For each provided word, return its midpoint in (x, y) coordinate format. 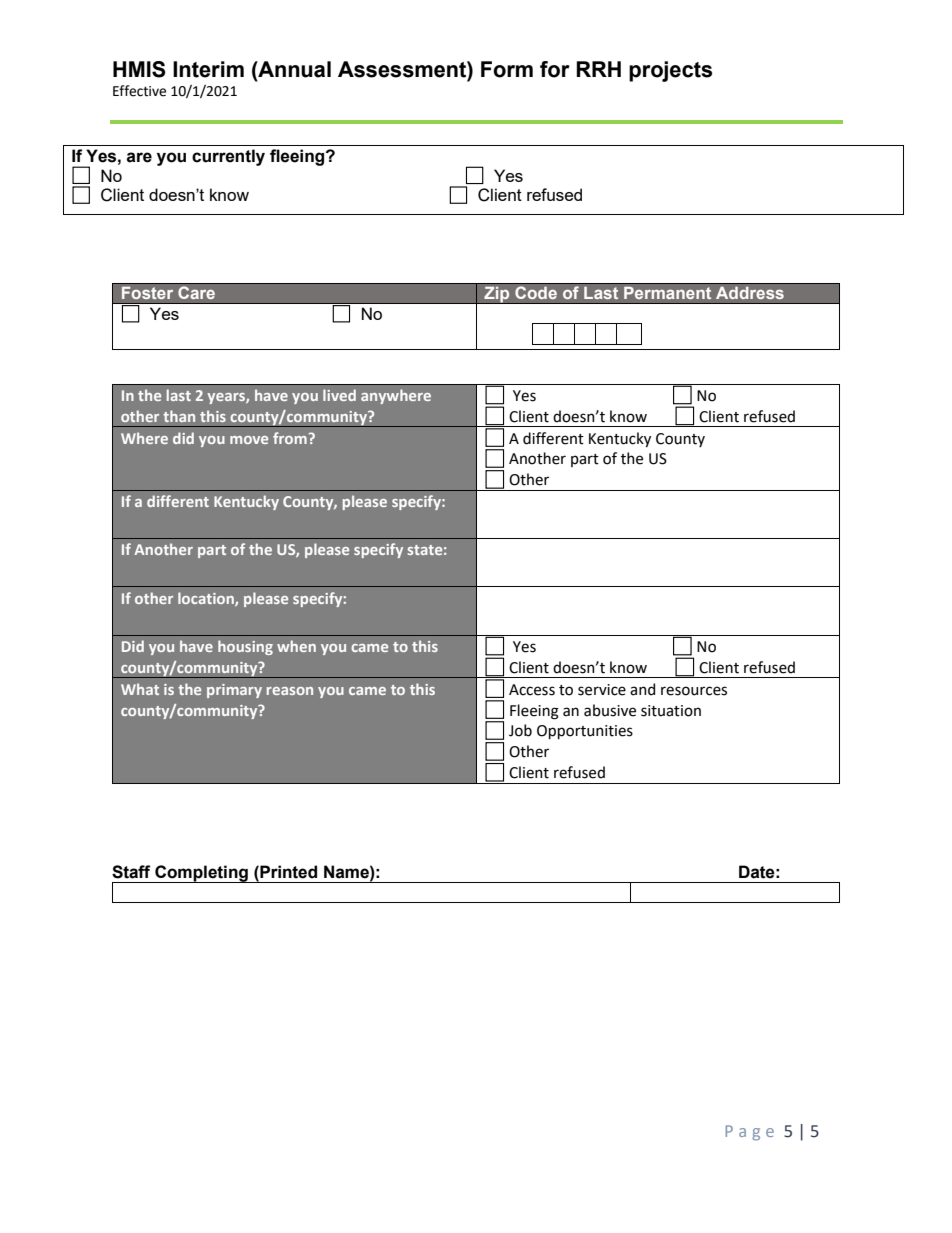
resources (694, 691)
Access (532, 690)
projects (670, 71)
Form (507, 69)
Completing (201, 874)
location (207, 599)
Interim (208, 69)
